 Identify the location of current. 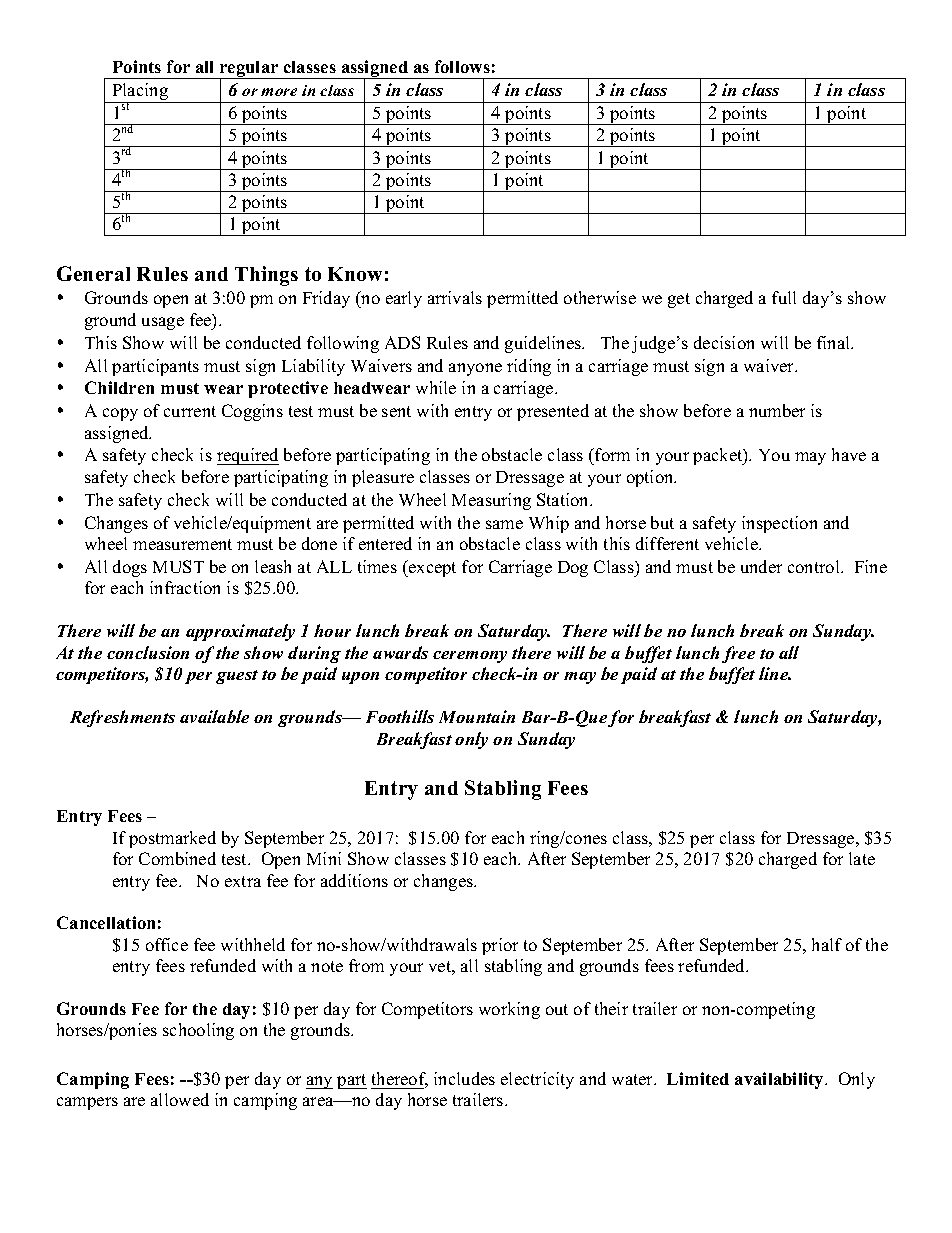
(190, 411).
